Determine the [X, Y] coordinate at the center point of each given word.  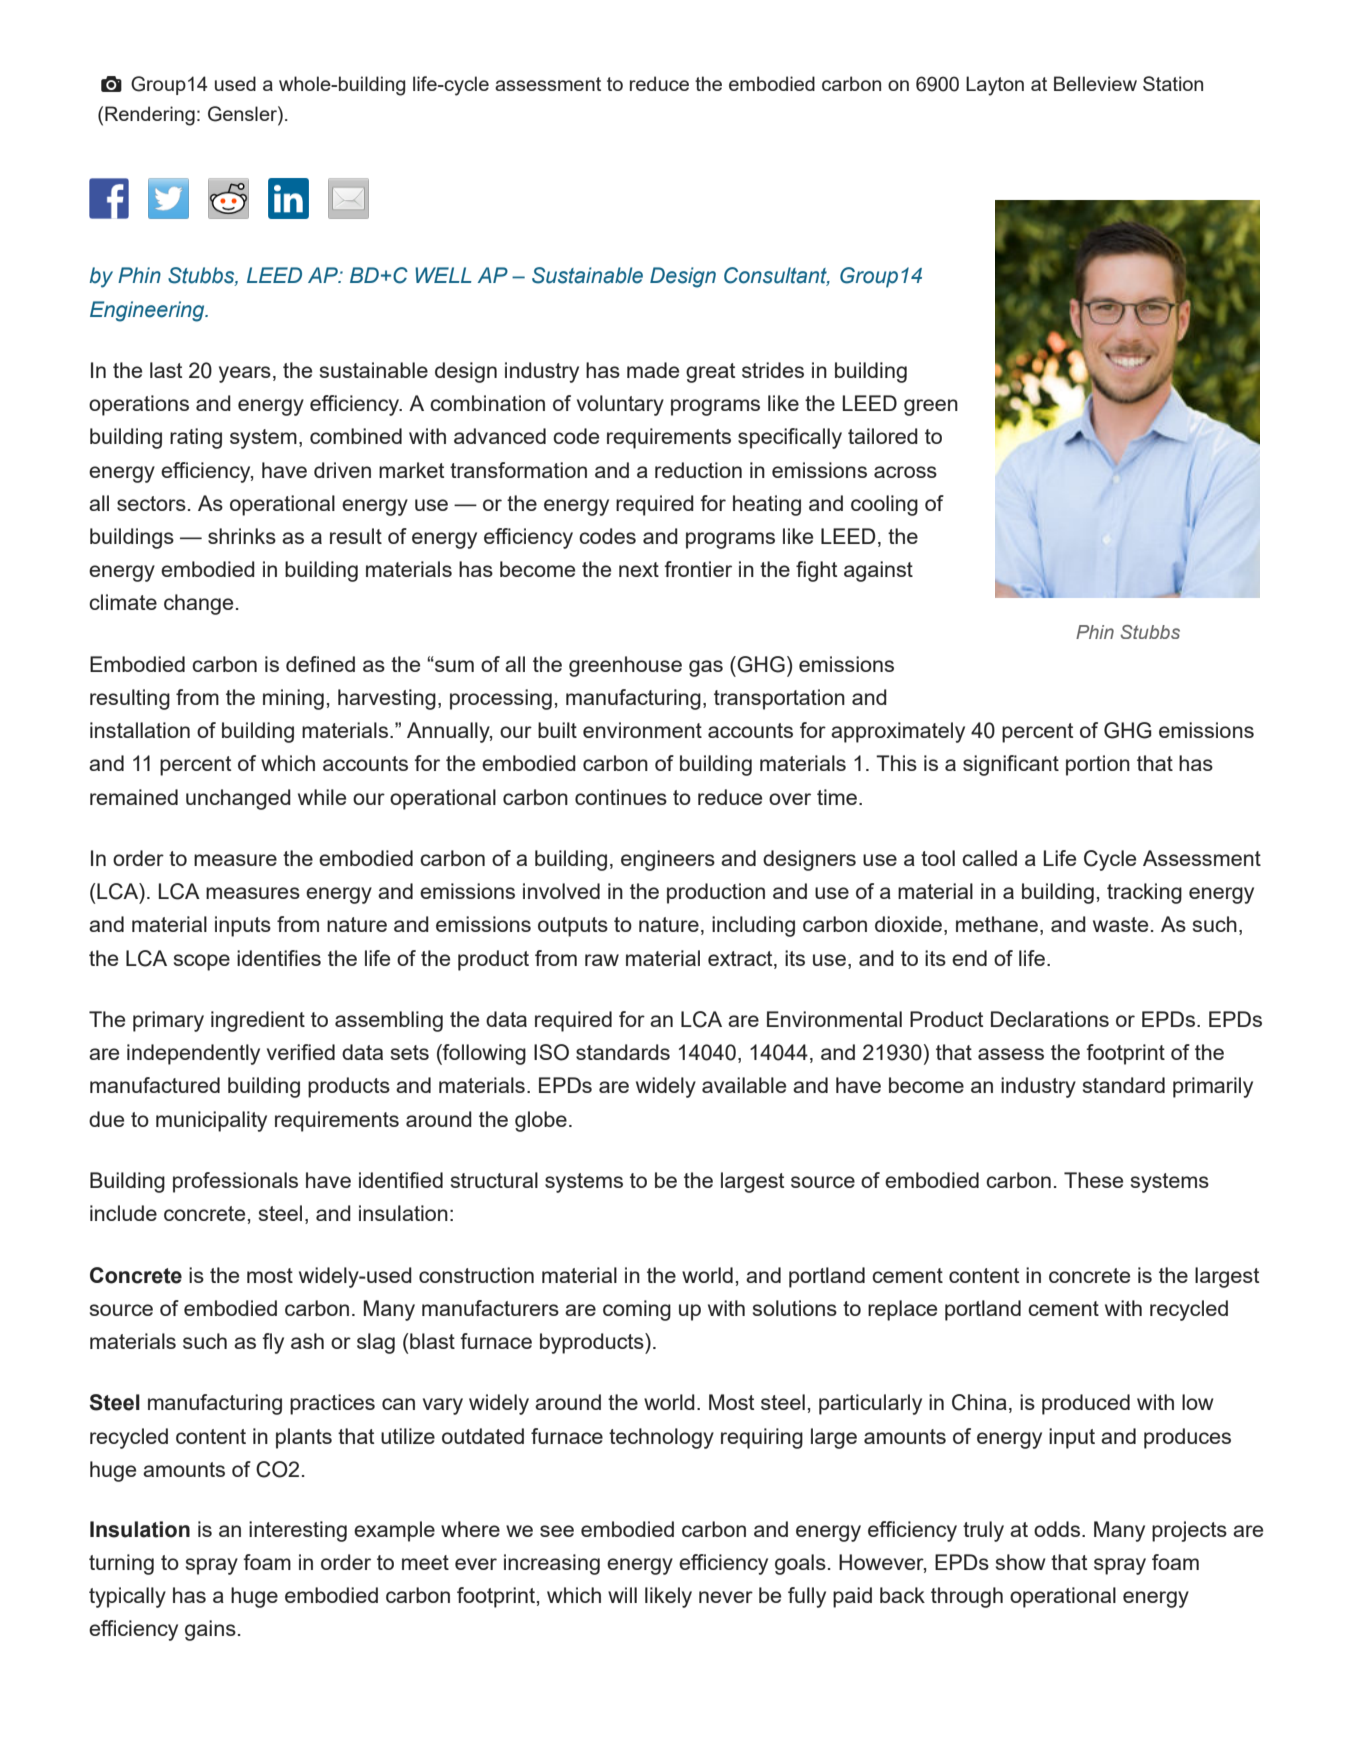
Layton [995, 86]
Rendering [150, 116]
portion [1098, 765]
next [639, 569]
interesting [298, 1531]
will [622, 1595]
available [744, 1085]
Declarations [1050, 1019]
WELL [443, 275]
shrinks [242, 536]
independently [193, 1054]
